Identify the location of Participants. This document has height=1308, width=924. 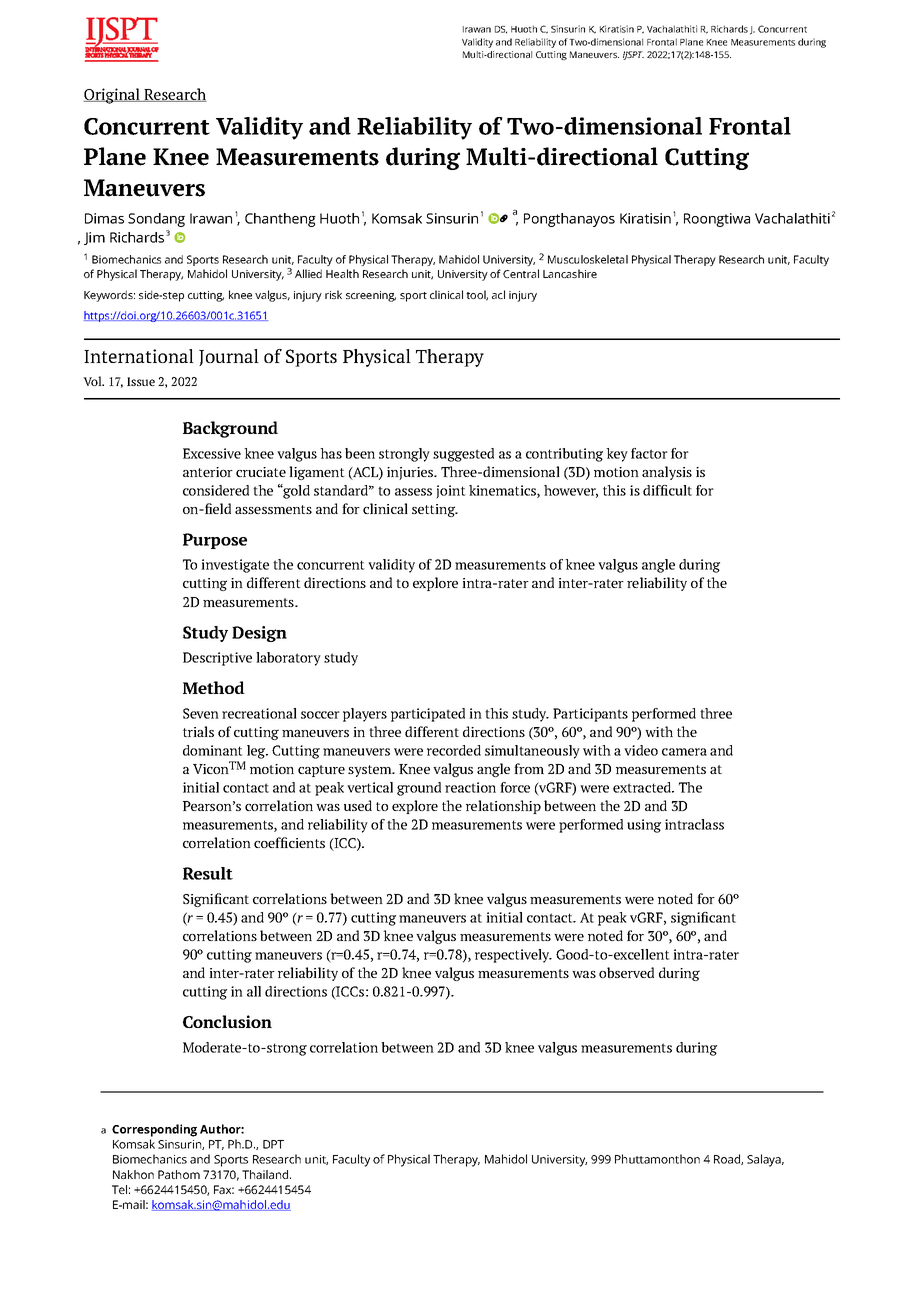
(590, 715).
